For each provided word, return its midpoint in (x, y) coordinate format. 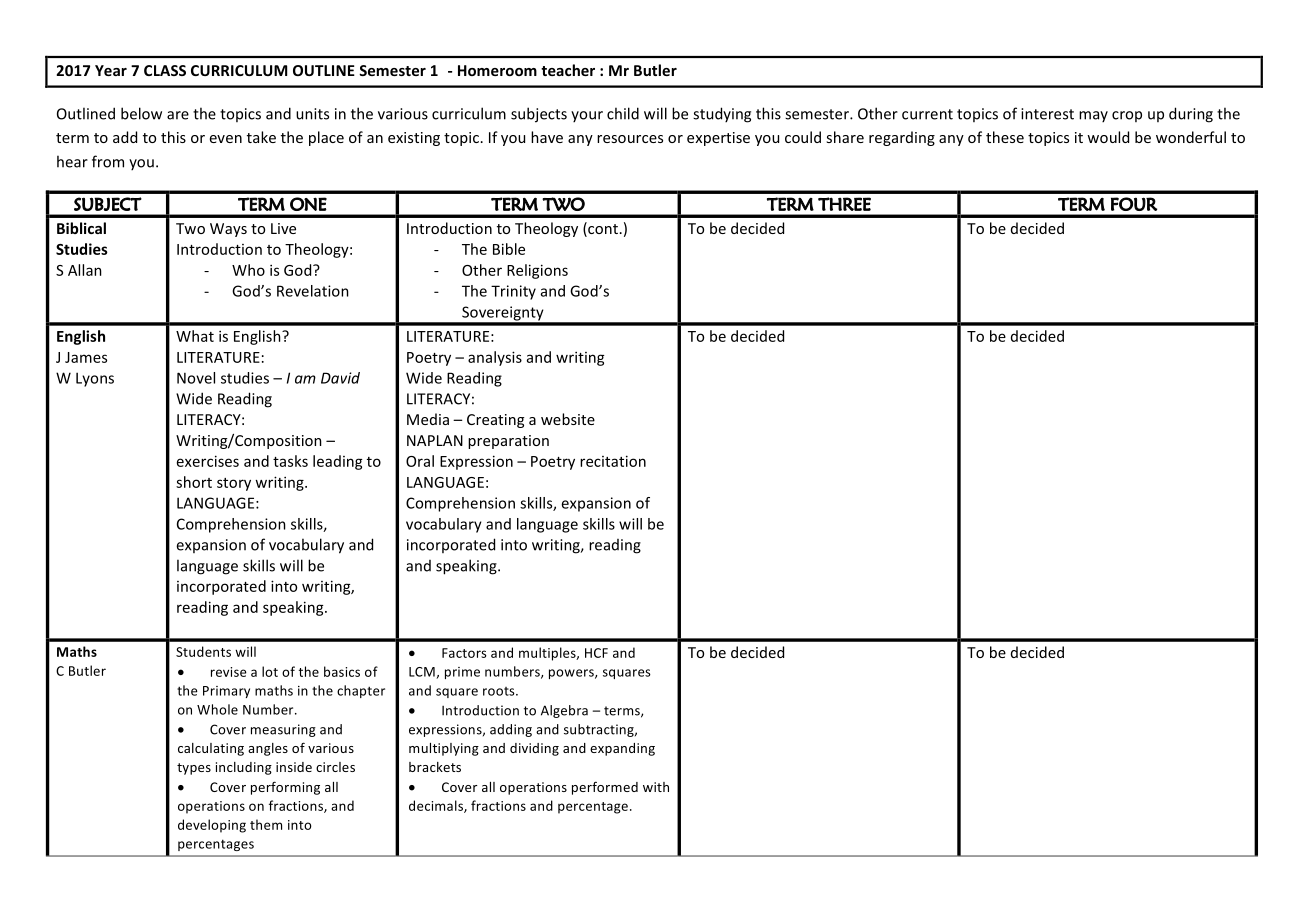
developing (212, 826)
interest (1047, 114)
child (623, 113)
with (656, 787)
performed (605, 788)
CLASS (165, 70)
